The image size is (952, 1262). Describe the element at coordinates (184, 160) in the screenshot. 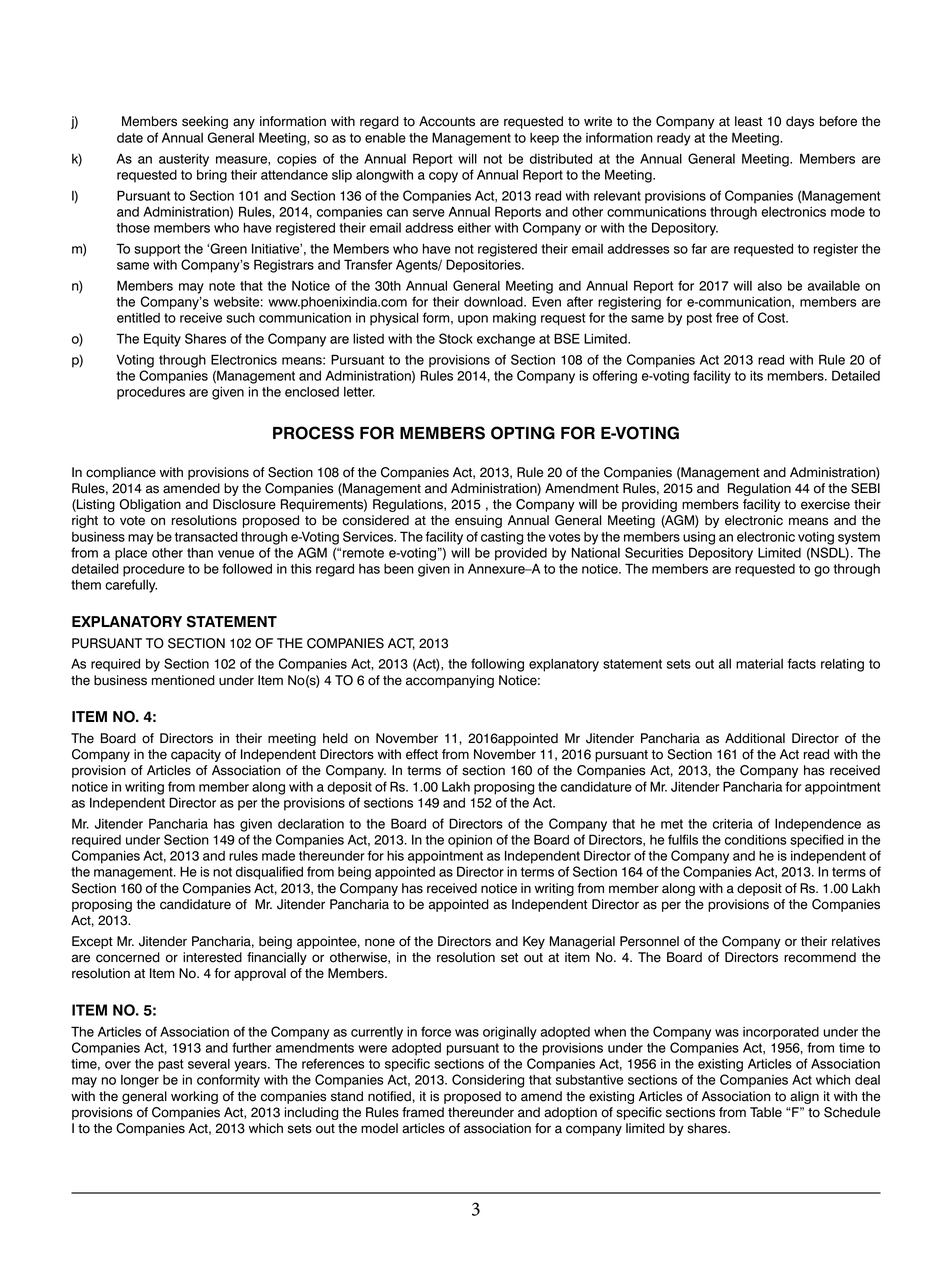

I see `austerity` at that location.
